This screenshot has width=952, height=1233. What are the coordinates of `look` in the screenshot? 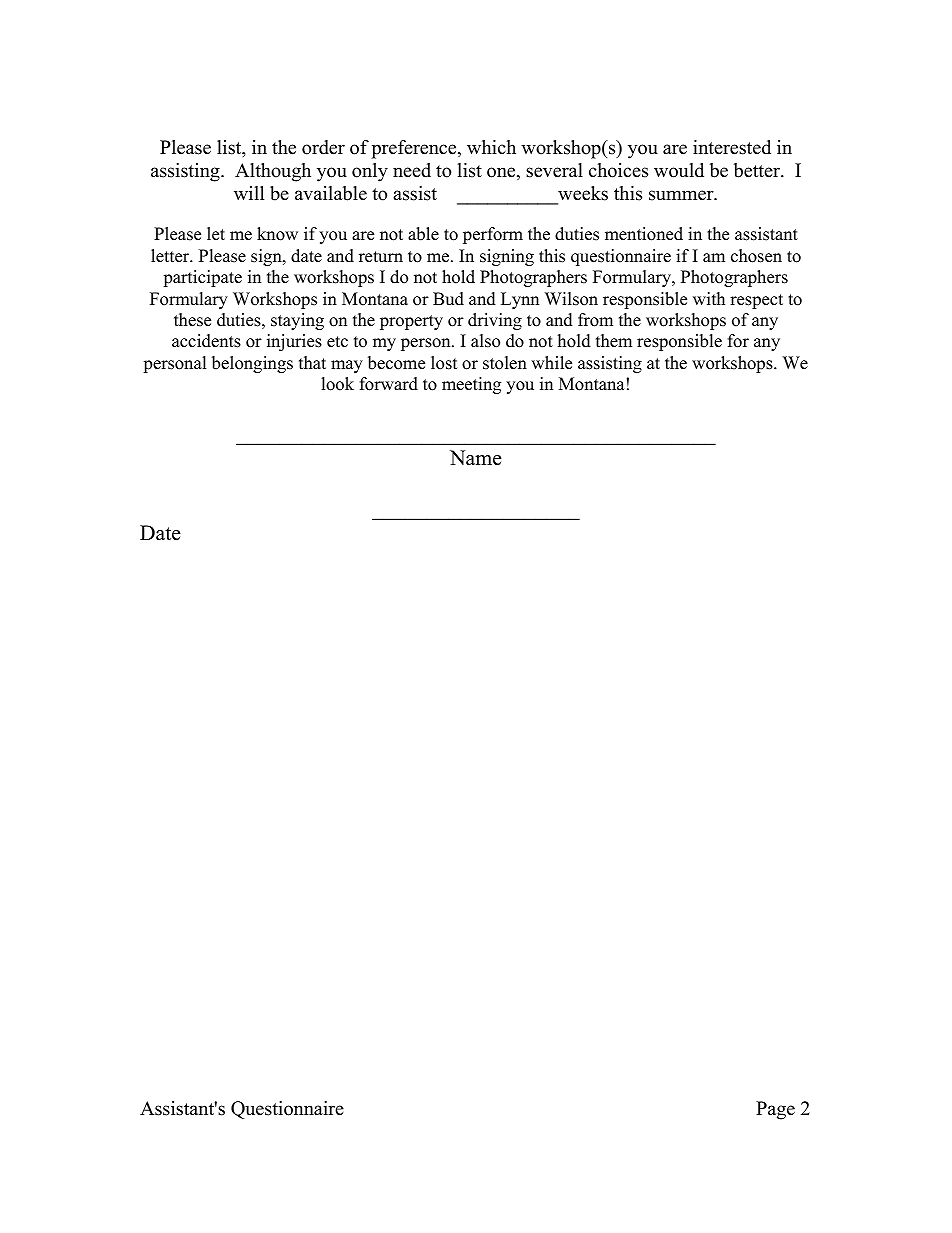 It's located at (337, 384).
